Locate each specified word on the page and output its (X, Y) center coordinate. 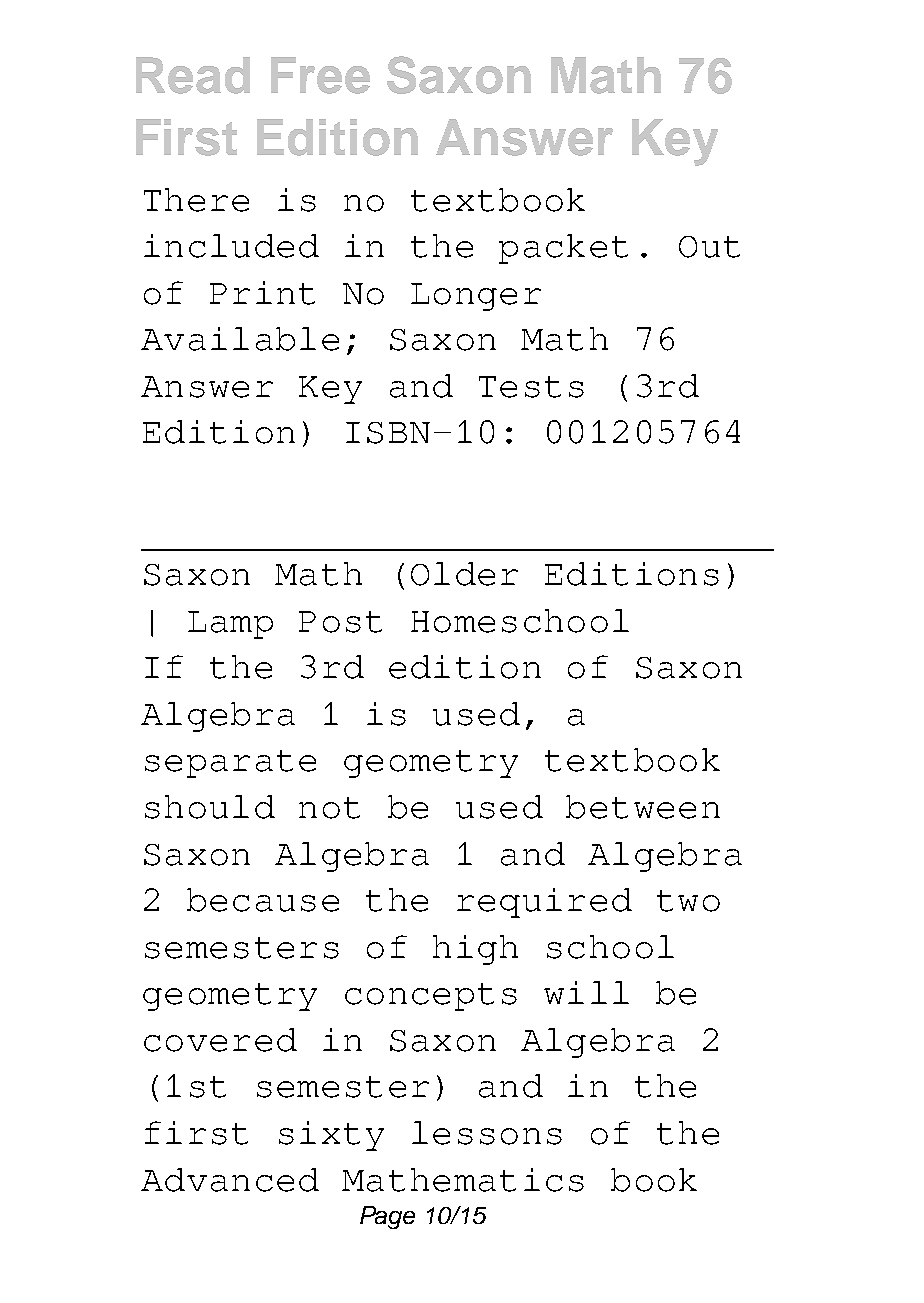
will (586, 992)
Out (709, 247)
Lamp (230, 625)
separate (230, 764)
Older (464, 574)
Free (320, 75)
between (643, 807)
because (263, 900)
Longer (476, 297)
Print (262, 293)
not (329, 808)
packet (563, 249)
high (475, 950)
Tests (531, 387)
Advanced (230, 1180)
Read (193, 75)
